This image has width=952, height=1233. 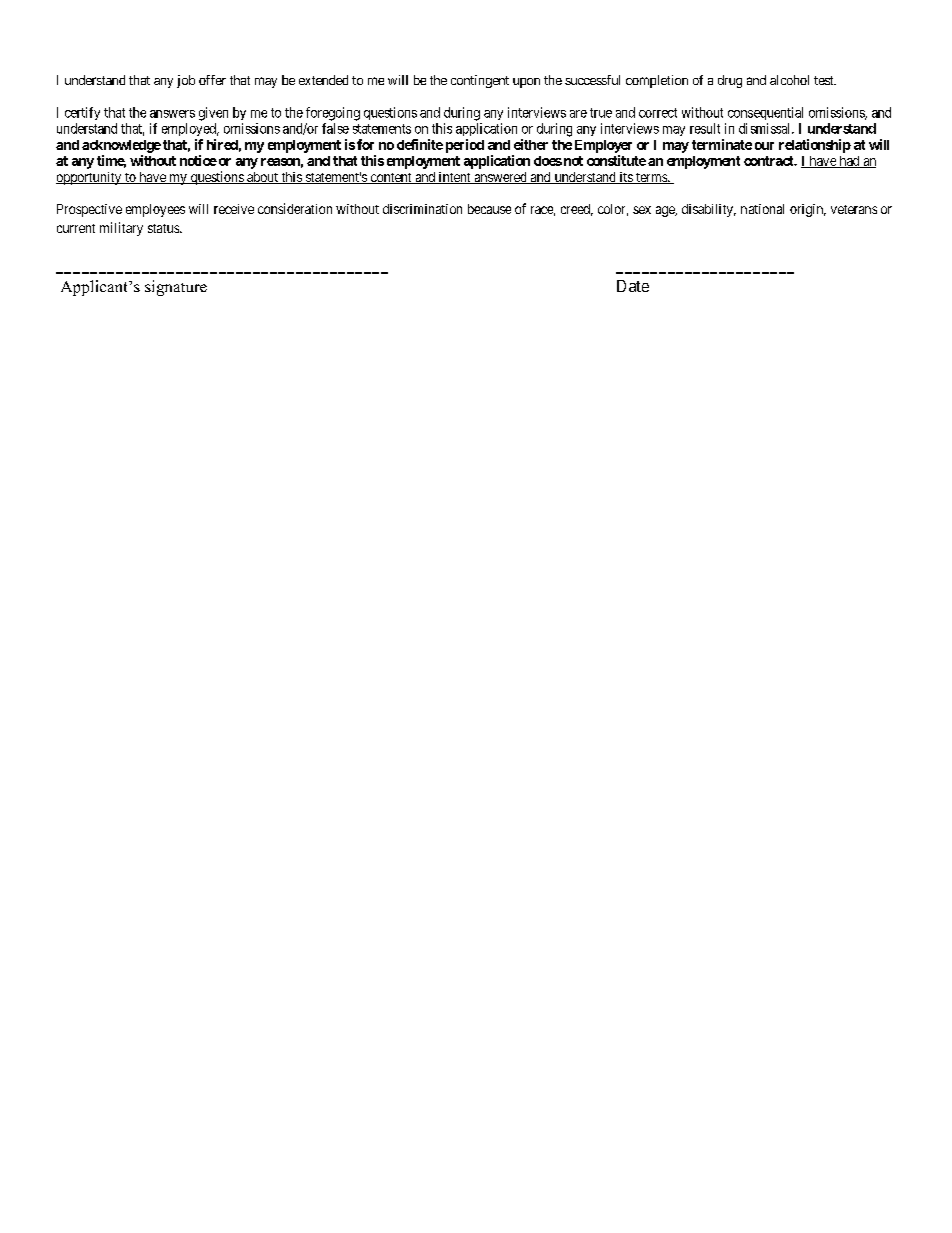 What do you see at coordinates (89, 178) in the image?
I see `opportunity` at bounding box center [89, 178].
